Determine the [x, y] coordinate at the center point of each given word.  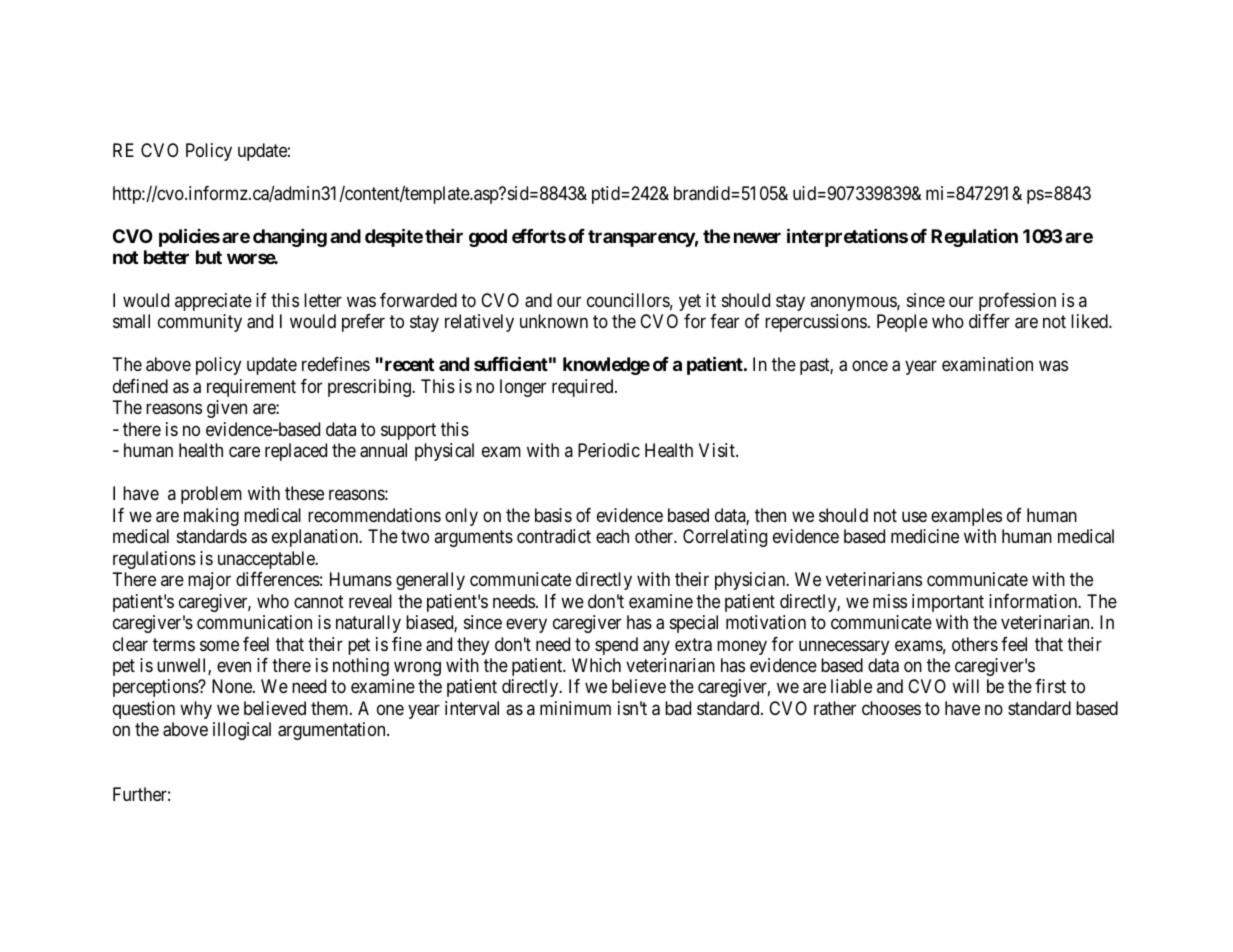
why [196, 710]
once [870, 366]
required [584, 388]
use [914, 516]
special [694, 624]
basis [553, 515]
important [948, 603]
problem [211, 495]
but [209, 257]
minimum [575, 708]
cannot [319, 601]
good [488, 238]
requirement [251, 388]
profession [1017, 302]
